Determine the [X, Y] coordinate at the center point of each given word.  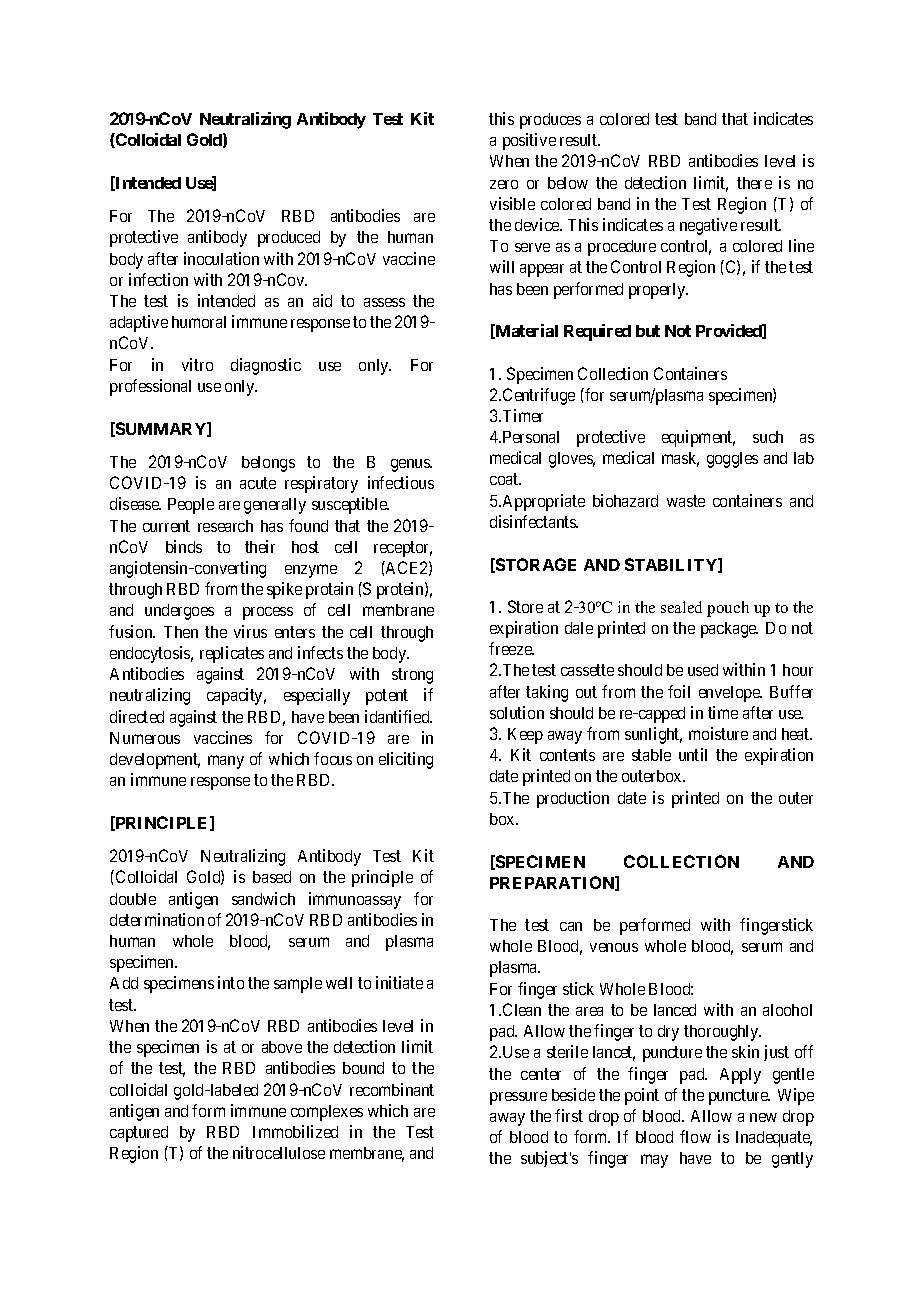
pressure [518, 1098]
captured [139, 1134]
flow [695, 1136]
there [754, 183]
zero [504, 184]
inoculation [221, 258]
